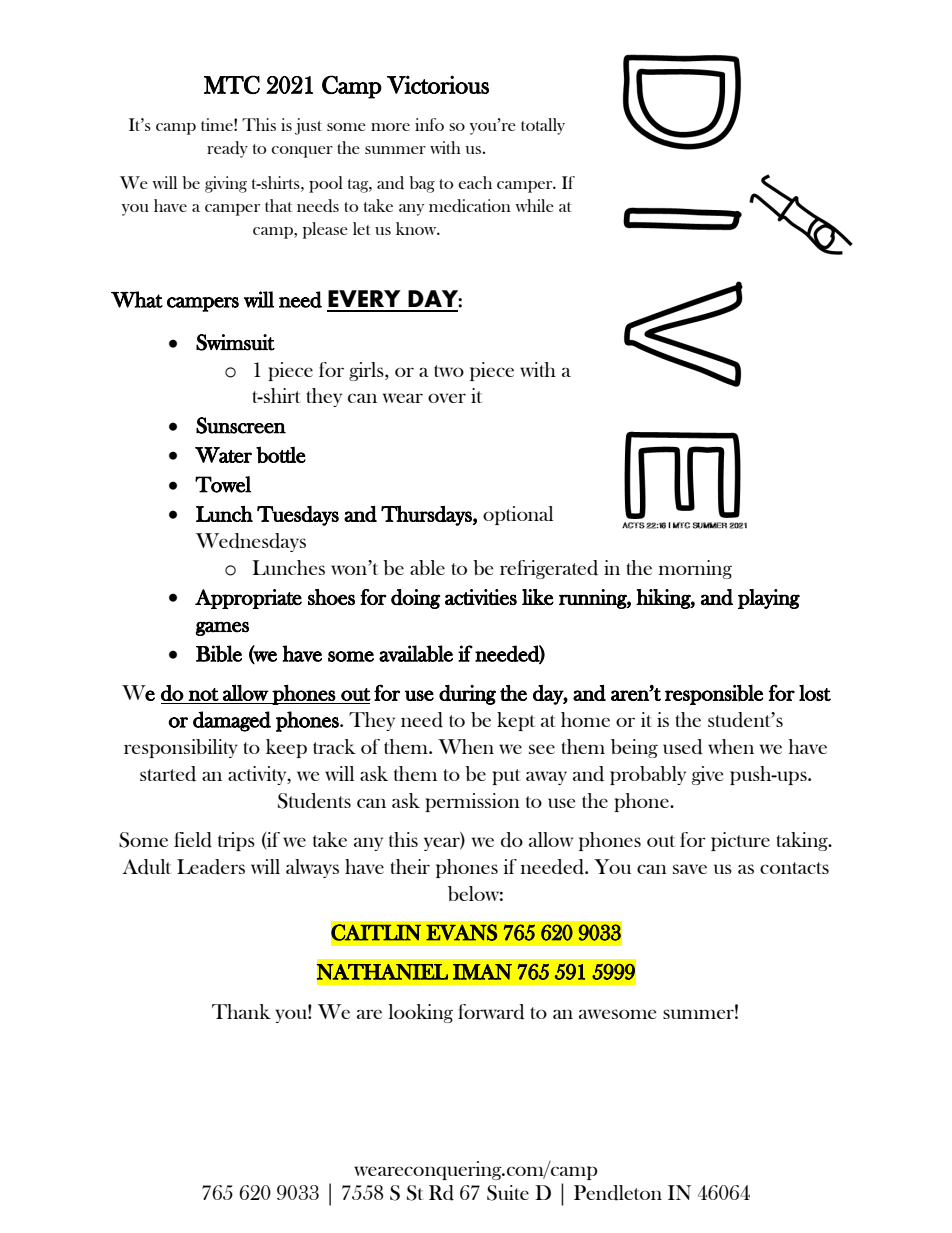 This document has width=952, height=1233. What do you see at coordinates (429, 124) in the document?
I see `info` at bounding box center [429, 124].
